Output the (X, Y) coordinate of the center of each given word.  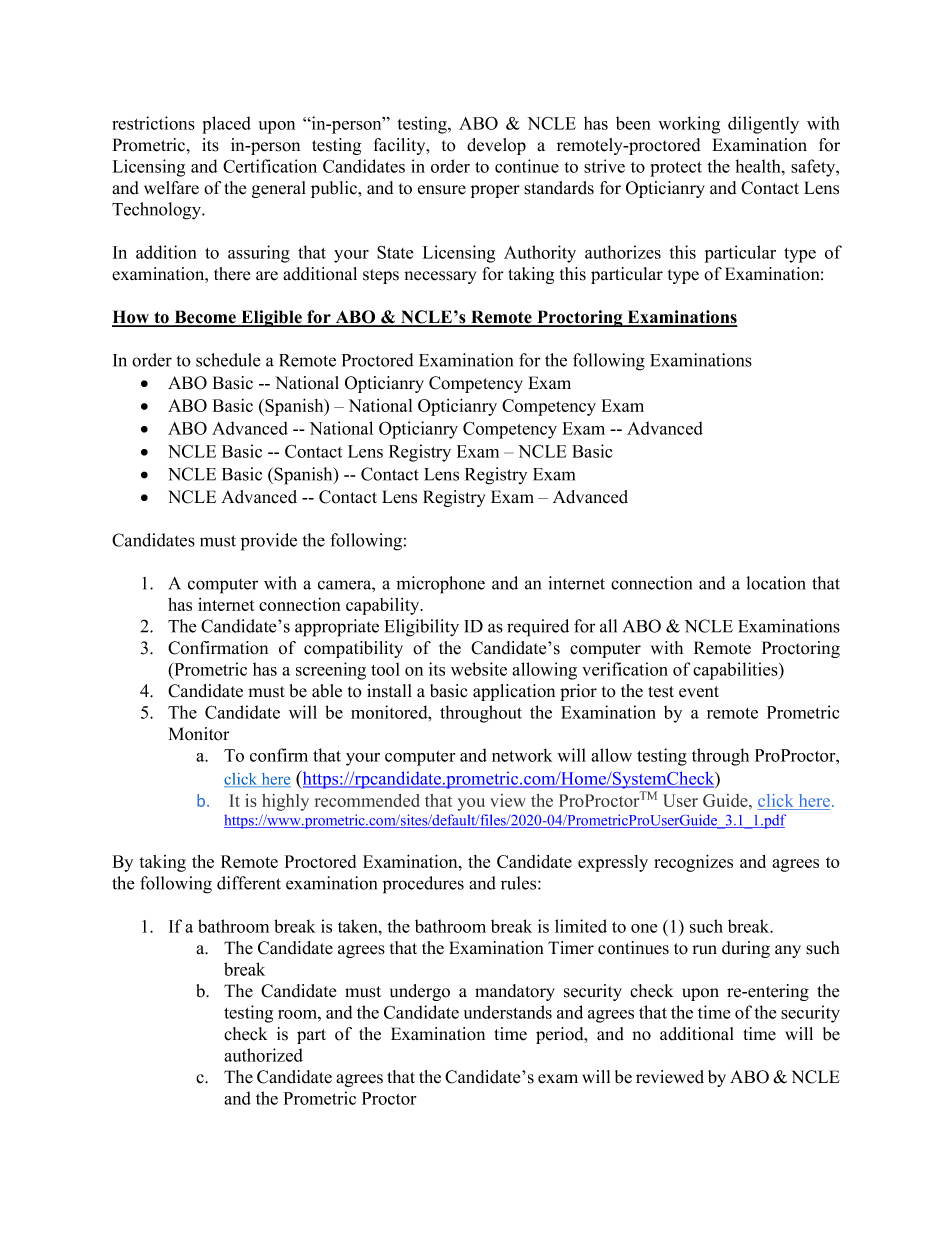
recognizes (693, 863)
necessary (440, 277)
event (699, 692)
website (479, 669)
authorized (263, 1055)
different (249, 883)
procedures (423, 885)
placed (226, 125)
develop (496, 146)
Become (205, 318)
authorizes (623, 252)
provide (269, 542)
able (327, 691)
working (689, 125)
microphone (440, 585)
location (776, 583)
